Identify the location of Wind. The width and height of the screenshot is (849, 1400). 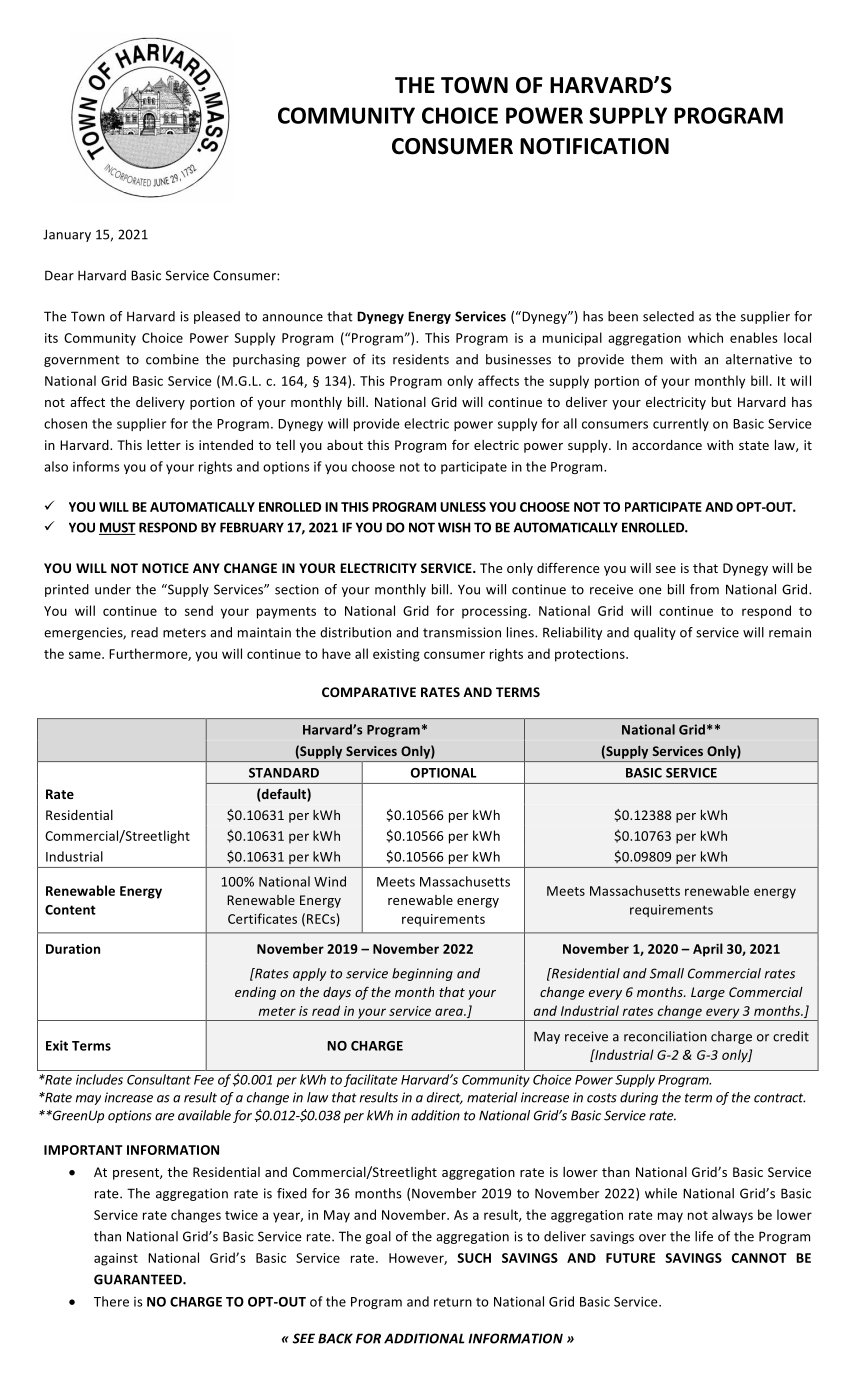
(330, 881).
